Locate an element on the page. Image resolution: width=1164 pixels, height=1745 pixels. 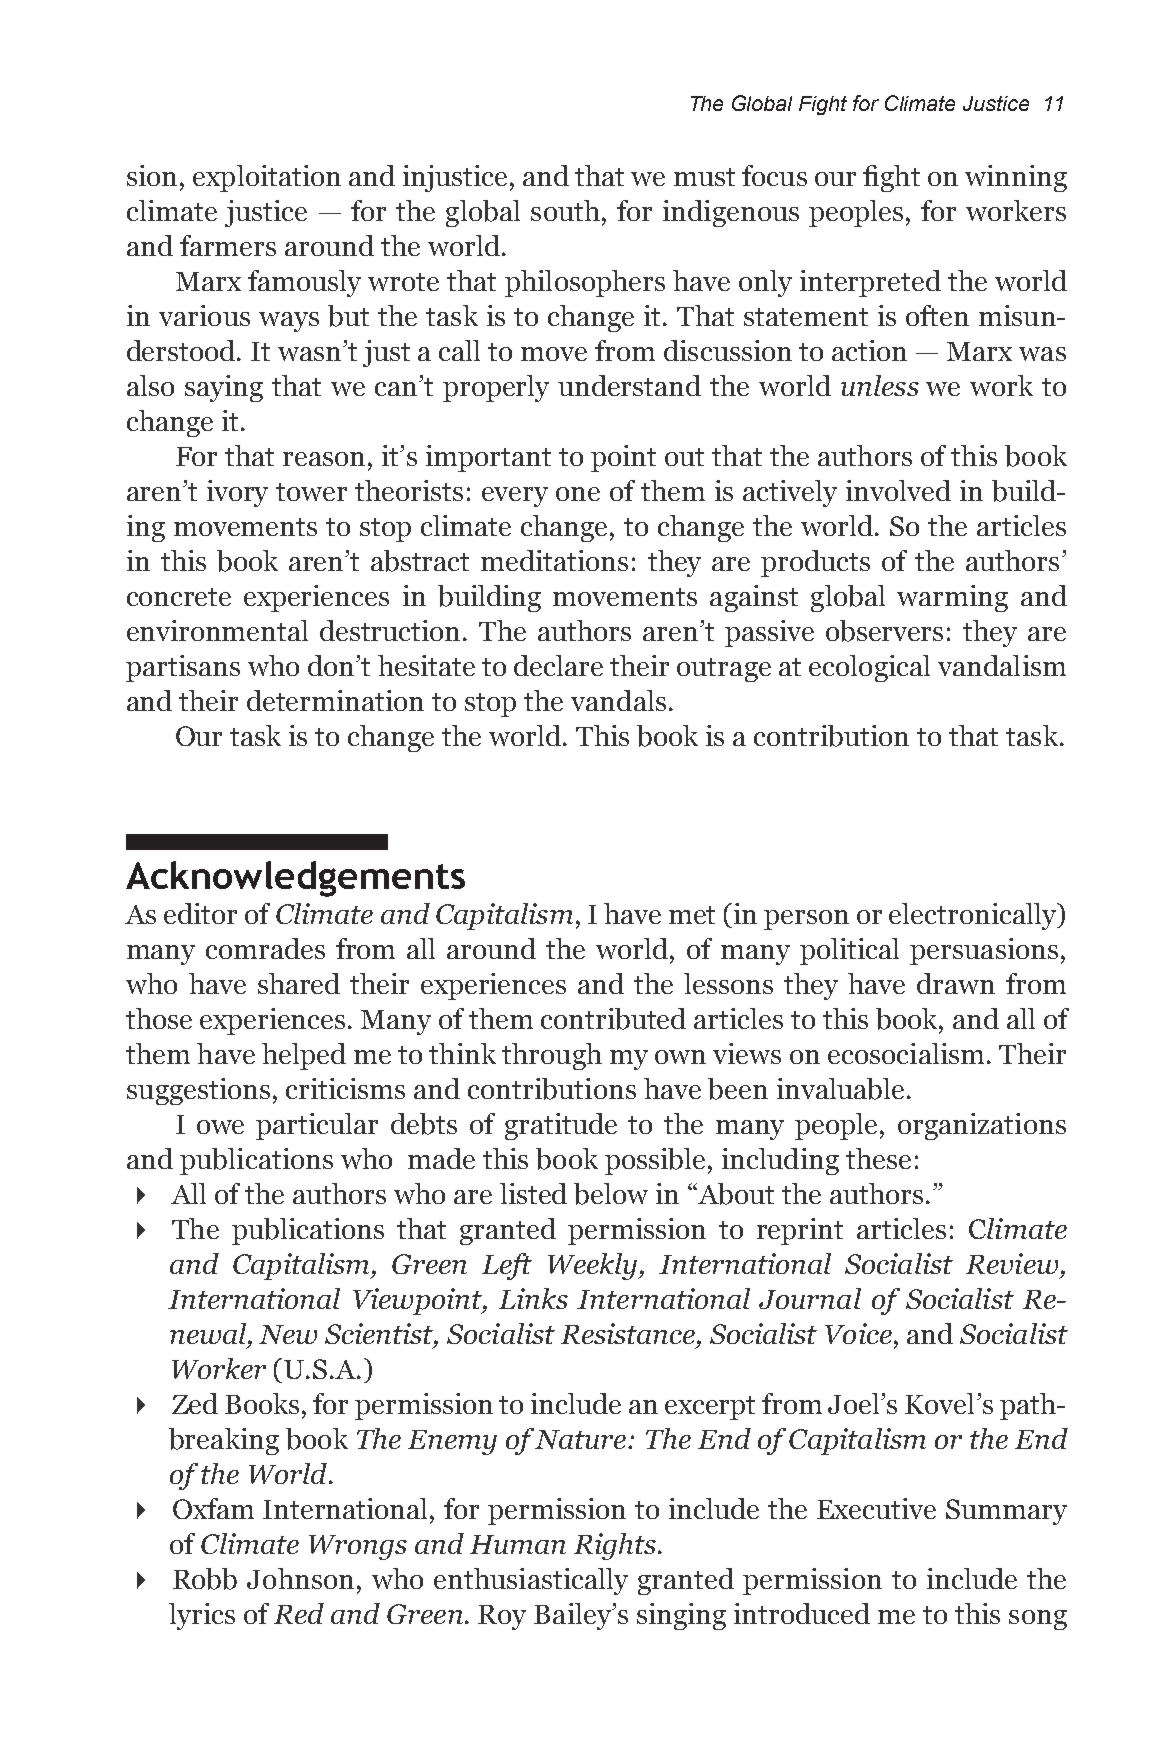
declare is located at coordinates (558, 665).
